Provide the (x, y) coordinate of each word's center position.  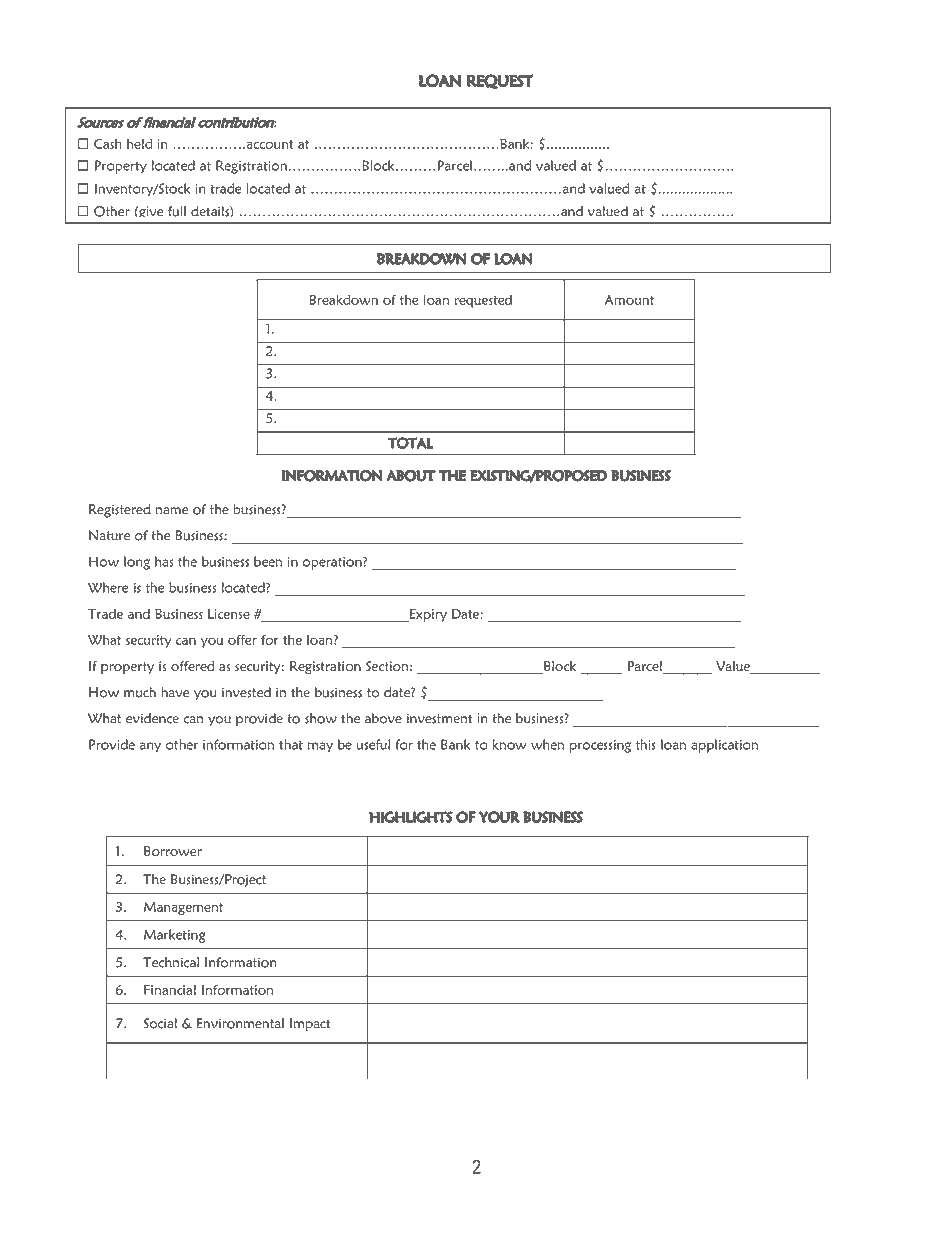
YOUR (499, 817)
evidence (152, 718)
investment (439, 718)
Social (160, 1023)
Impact (310, 1025)
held (139, 143)
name (172, 511)
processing (600, 746)
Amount (629, 300)
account (268, 144)
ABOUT (411, 476)
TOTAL (410, 443)
